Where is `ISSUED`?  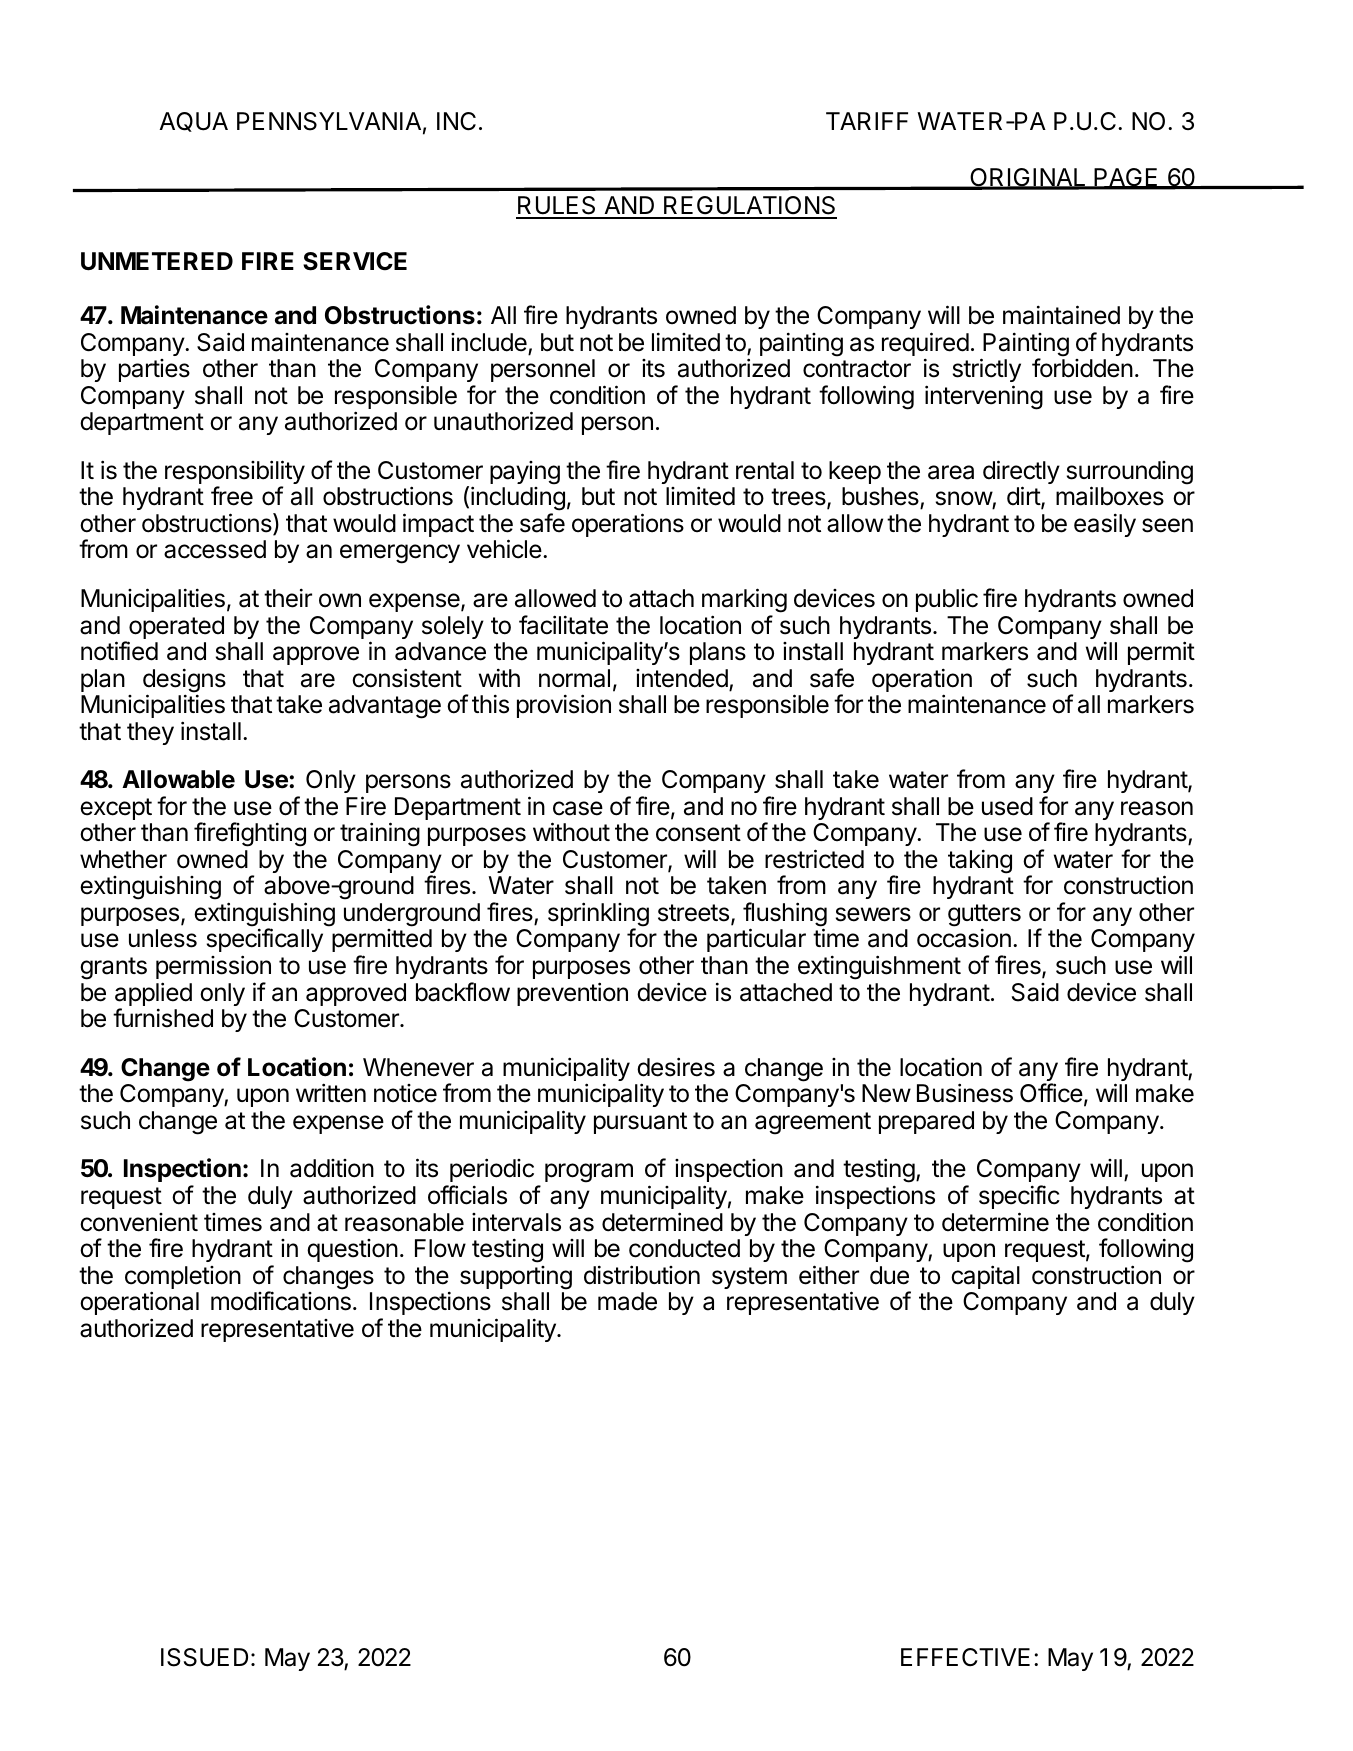 ISSUED is located at coordinates (204, 1657).
